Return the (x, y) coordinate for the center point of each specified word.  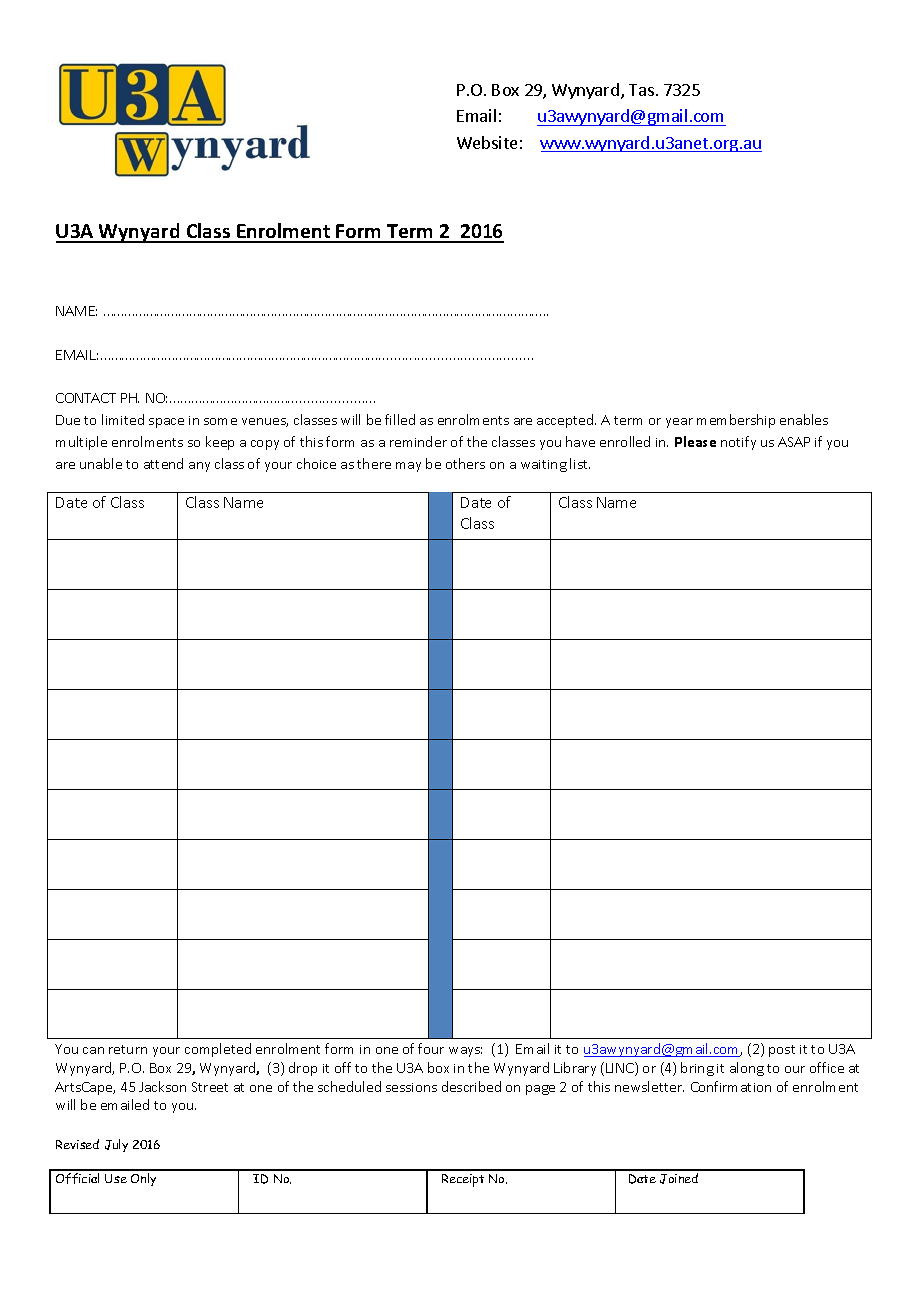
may (408, 467)
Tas (641, 90)
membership (736, 421)
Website (487, 142)
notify (738, 443)
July (116, 1145)
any (199, 467)
